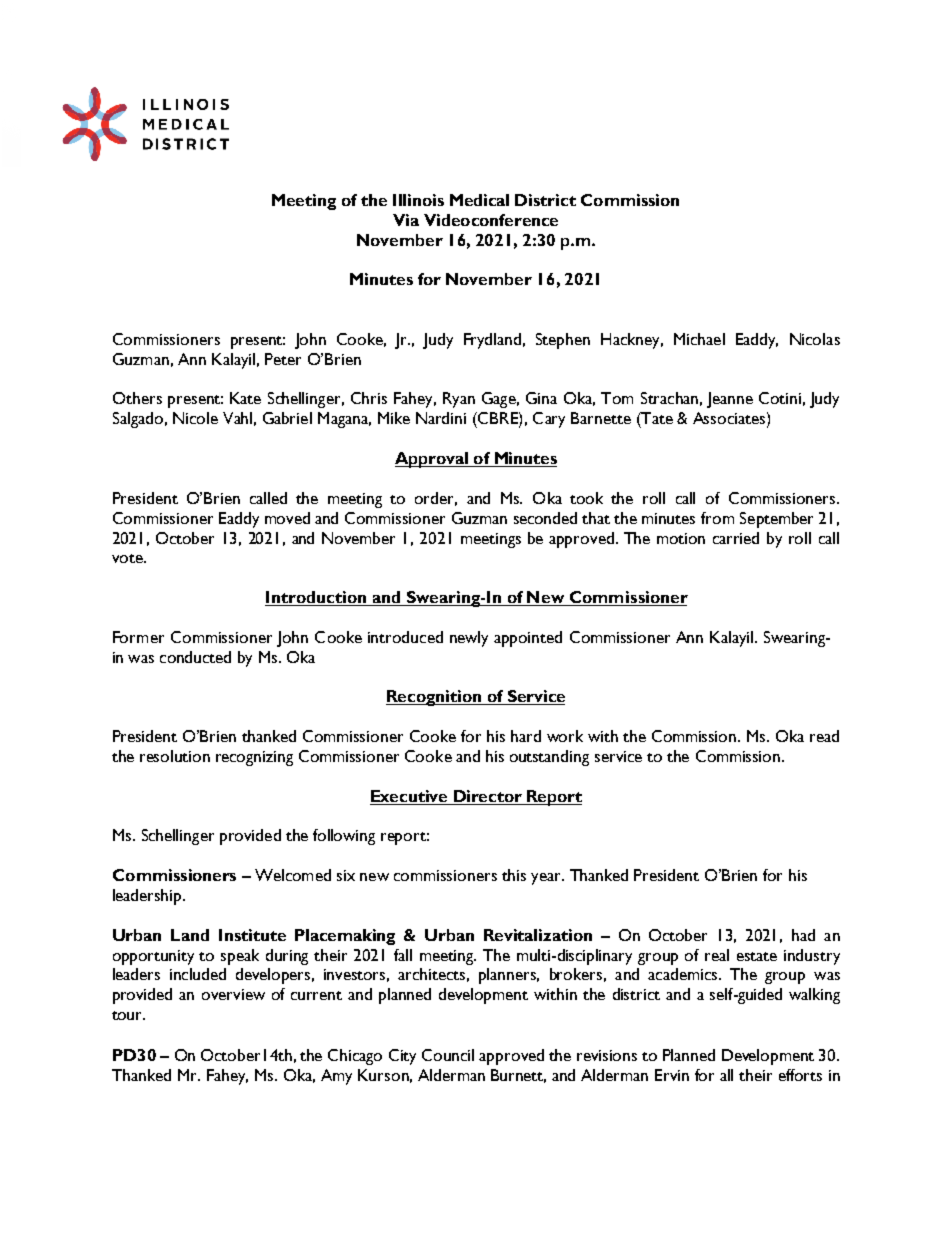 The image size is (952, 1233). What do you see at coordinates (699, 339) in the document?
I see `Michael` at bounding box center [699, 339].
